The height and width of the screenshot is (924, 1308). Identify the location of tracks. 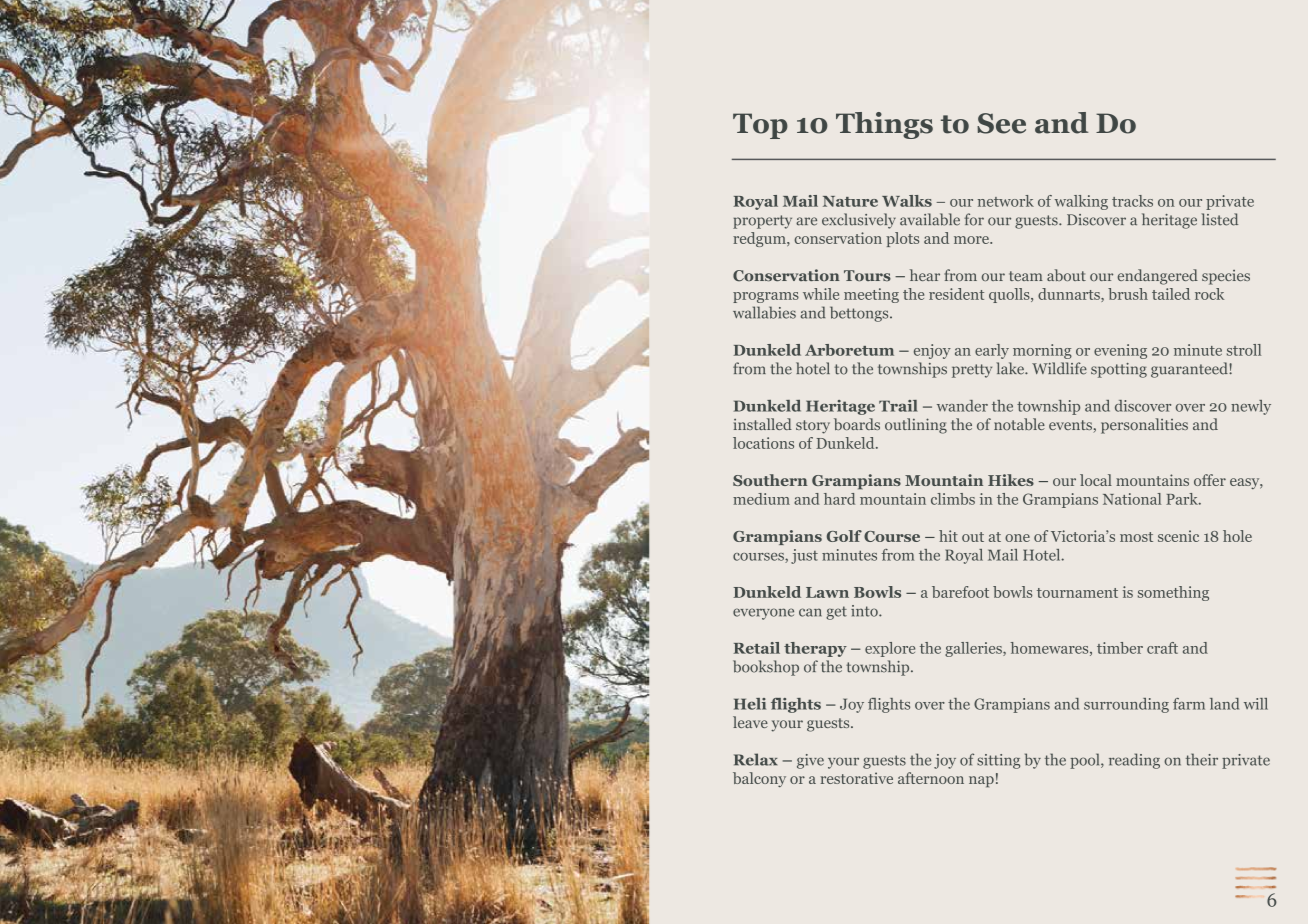
(1132, 201).
